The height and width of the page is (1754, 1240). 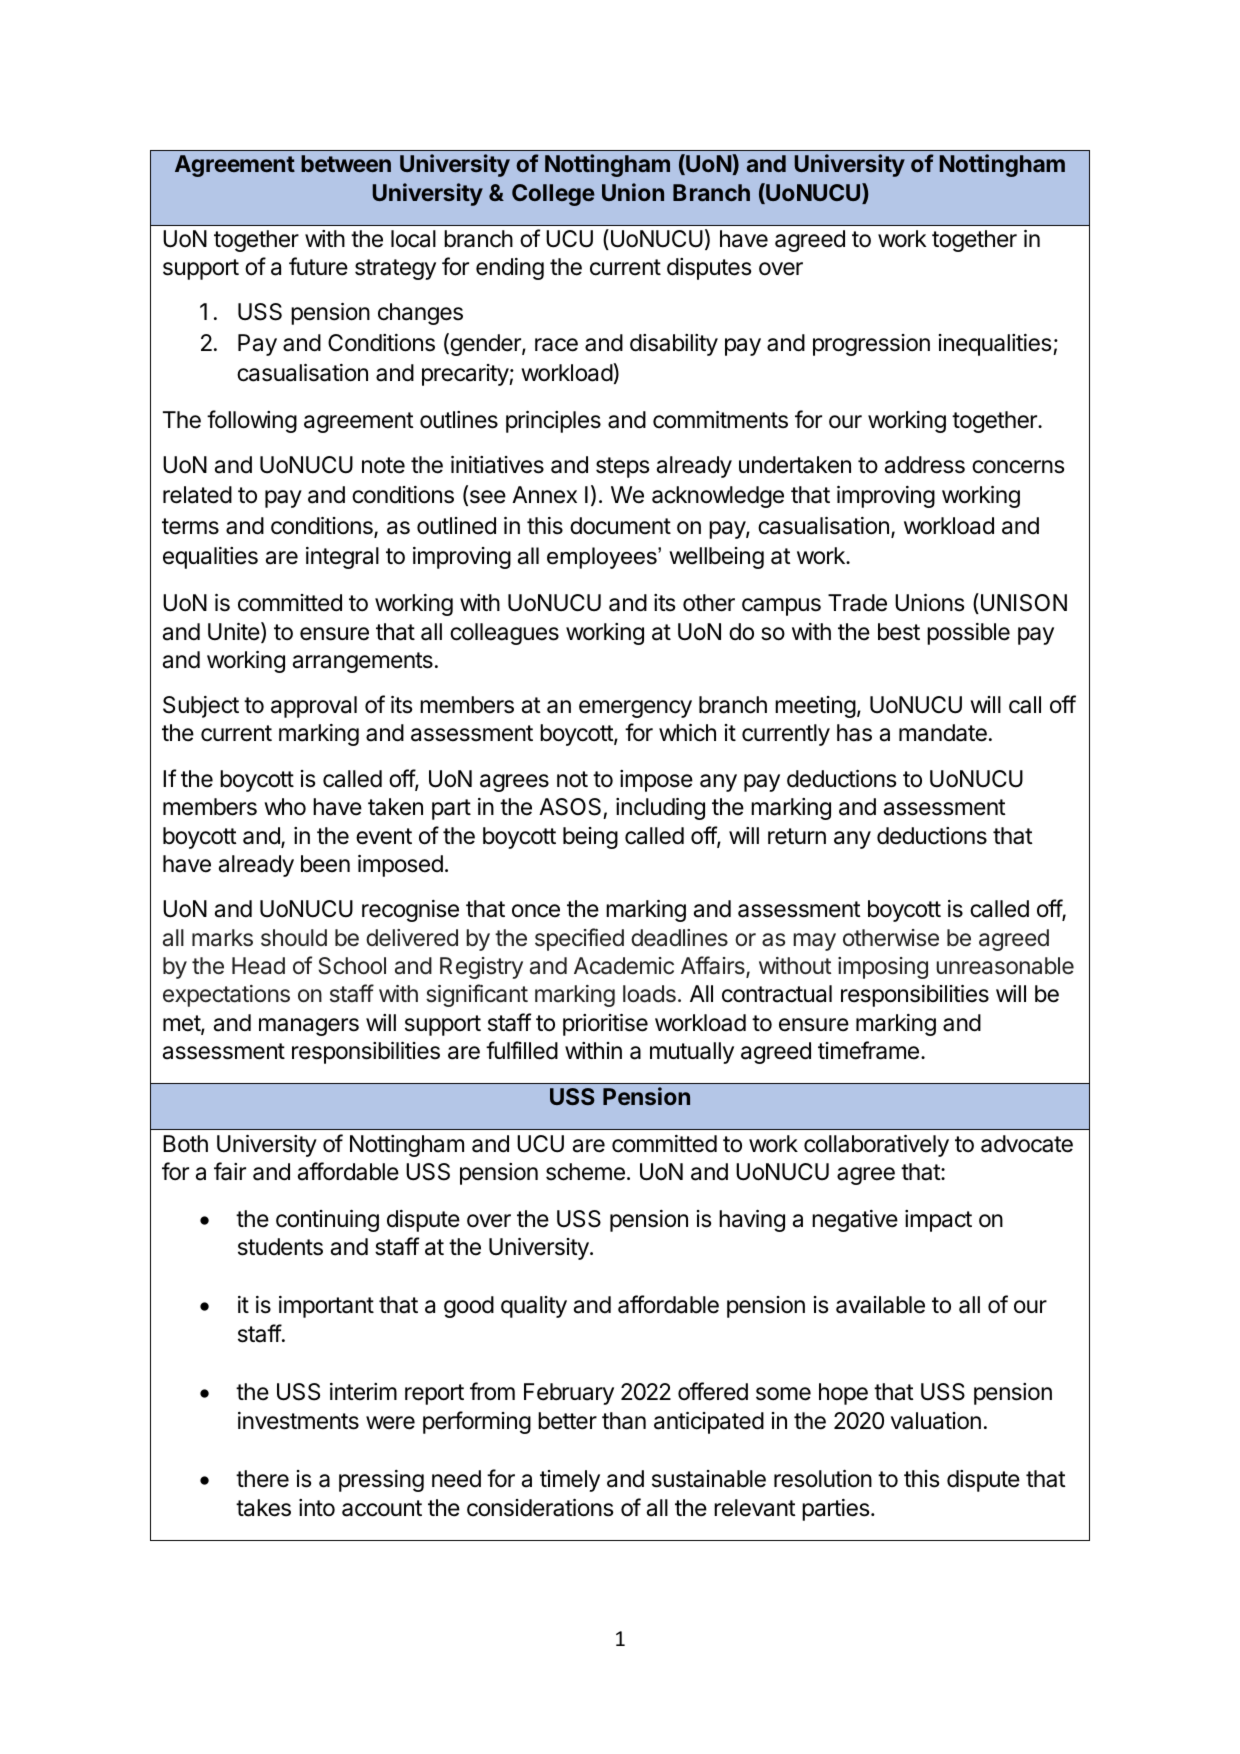 I want to click on College, so click(x=553, y=195).
